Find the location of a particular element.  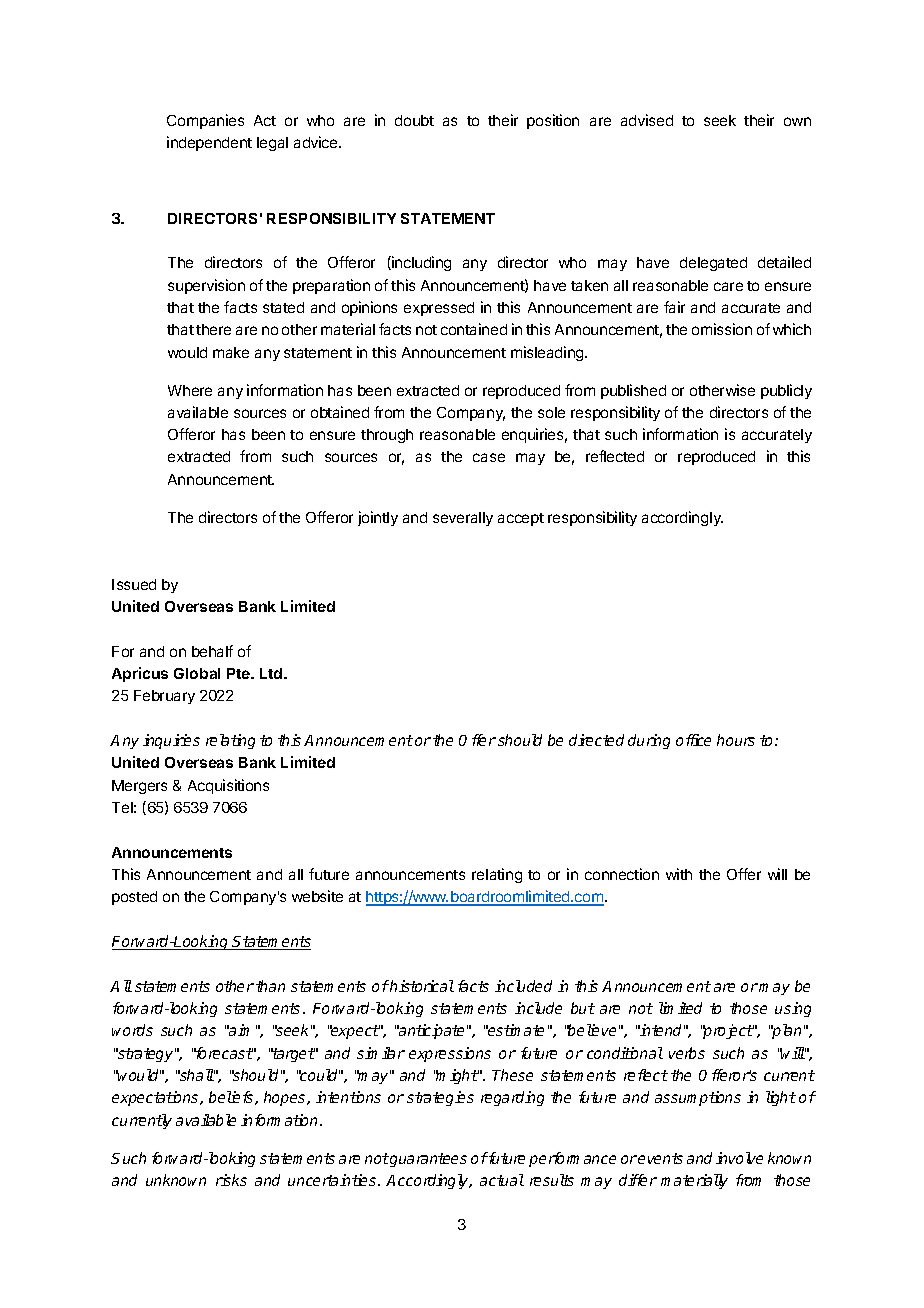

guarantees is located at coordinates (427, 1160).
